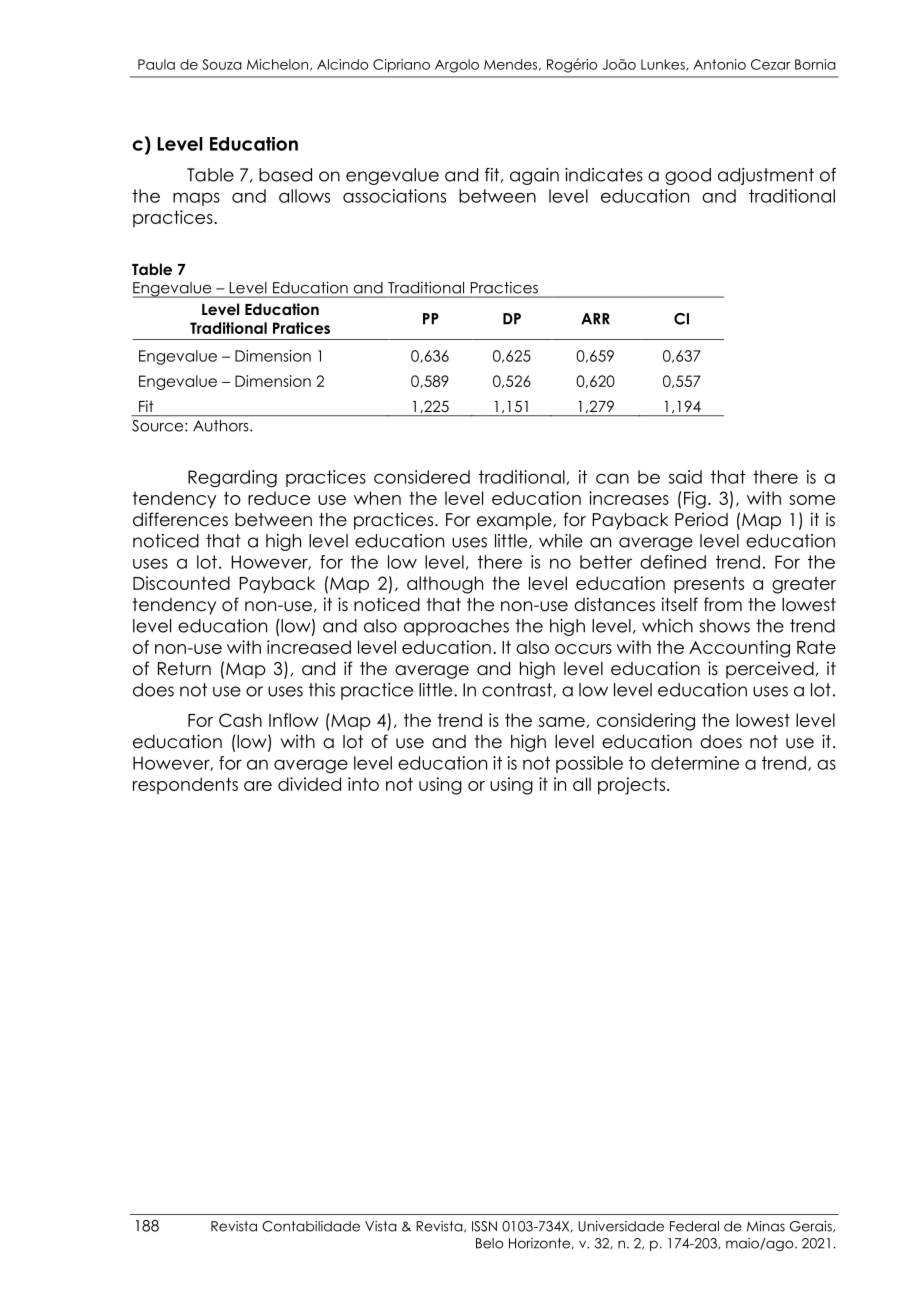 Image resolution: width=924 pixels, height=1307 pixels. Describe the element at coordinates (701, 519) in the screenshot. I see `Period` at that location.
